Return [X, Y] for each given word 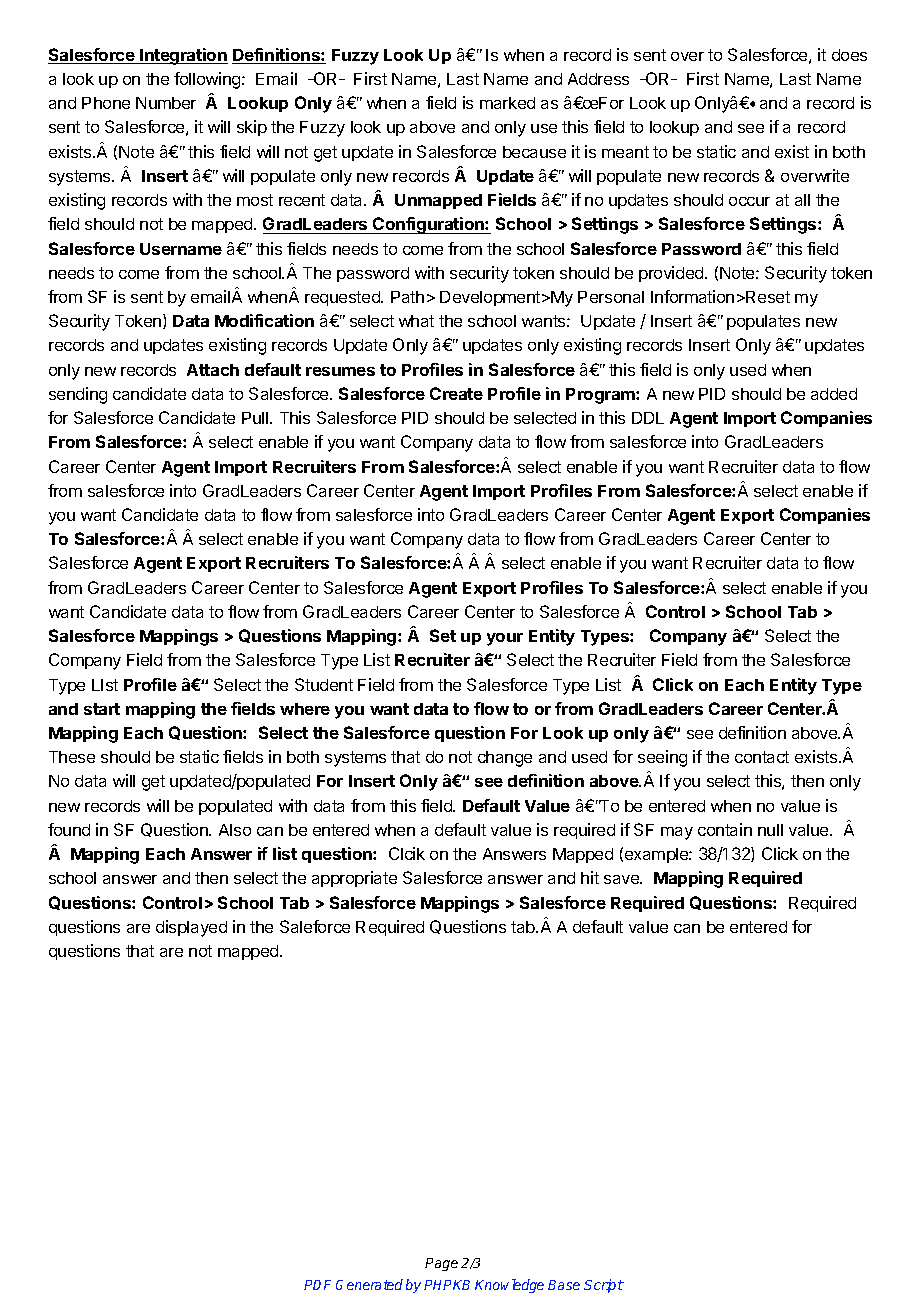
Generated [369, 1284]
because [534, 152]
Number [166, 103]
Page [441, 1264]
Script [604, 1286]
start [102, 709]
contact [762, 757]
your [505, 639]
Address [598, 79]
